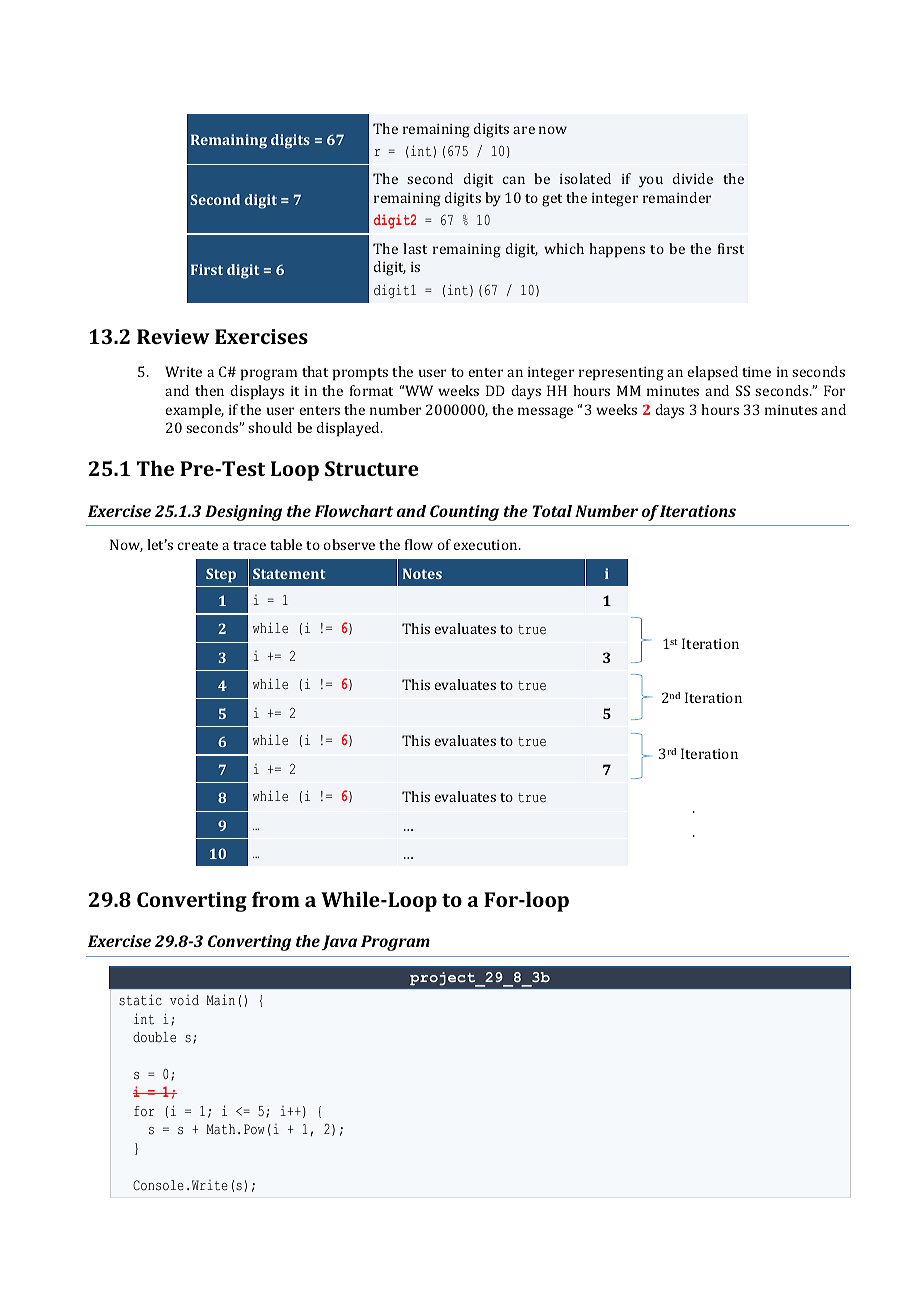 This image has width=924, height=1308. Describe the element at coordinates (422, 573) in the image. I see `Notes` at that location.
